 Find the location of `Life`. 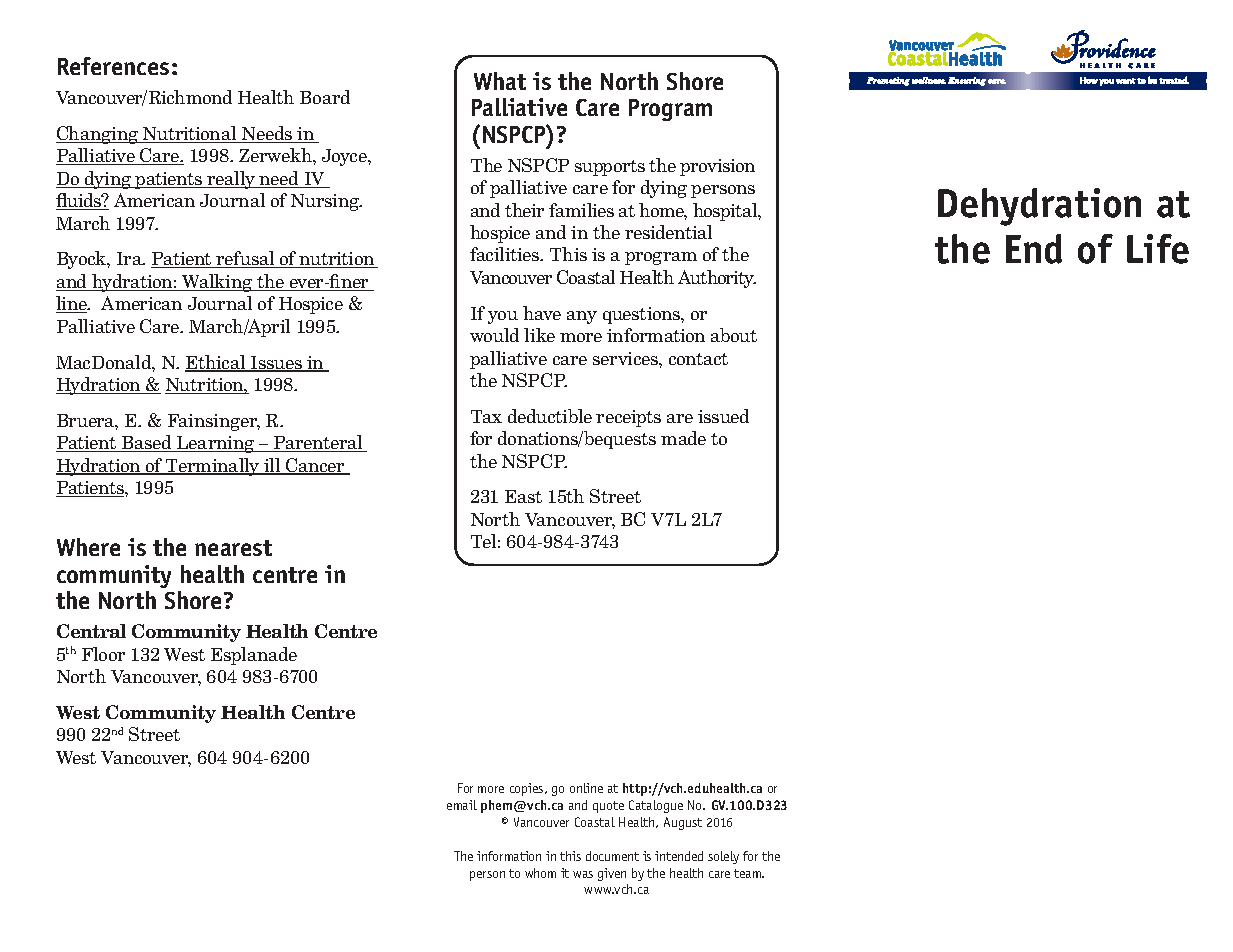

Life is located at coordinates (1158, 249).
